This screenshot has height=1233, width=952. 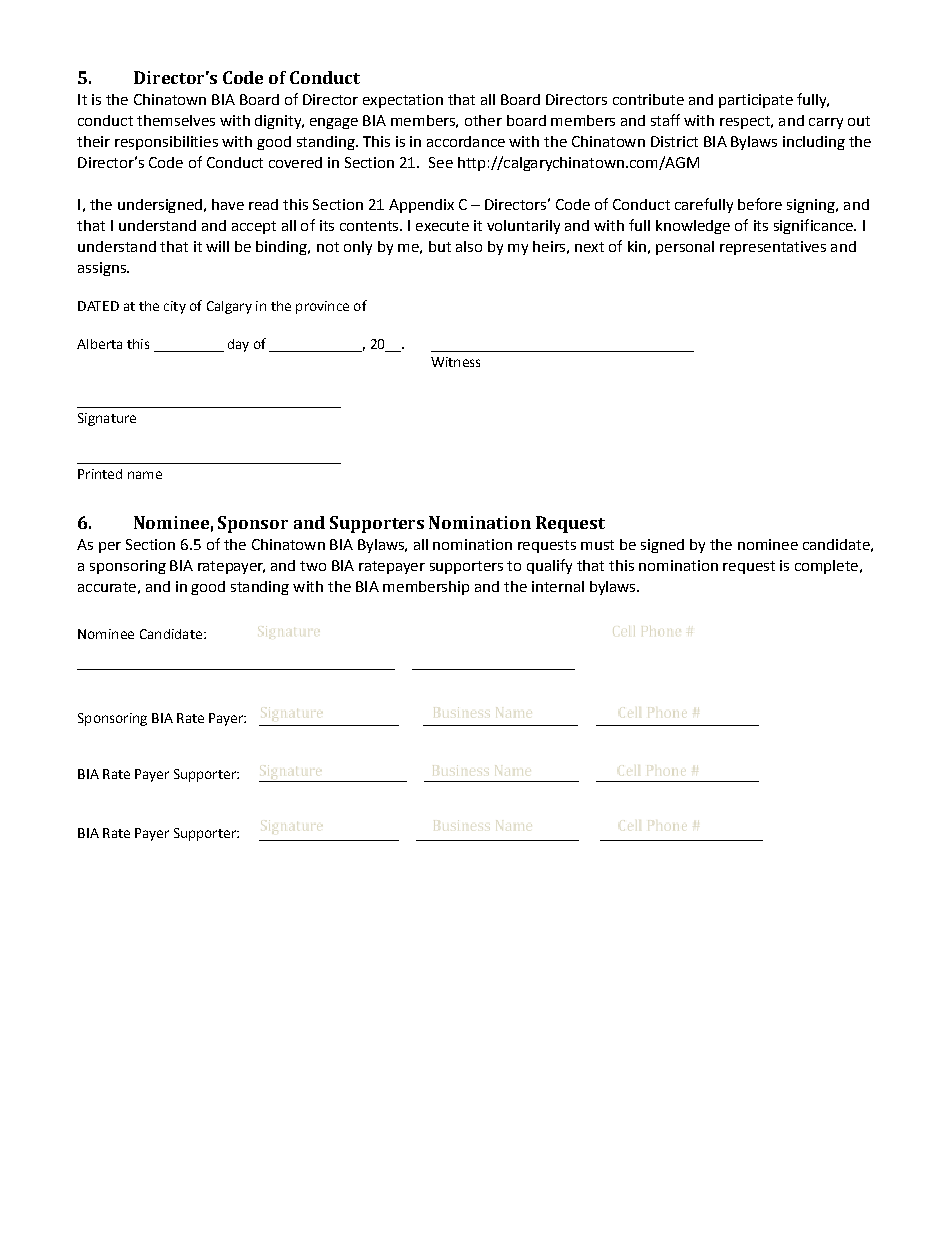 What do you see at coordinates (421, 206) in the screenshot?
I see `Appendix` at bounding box center [421, 206].
